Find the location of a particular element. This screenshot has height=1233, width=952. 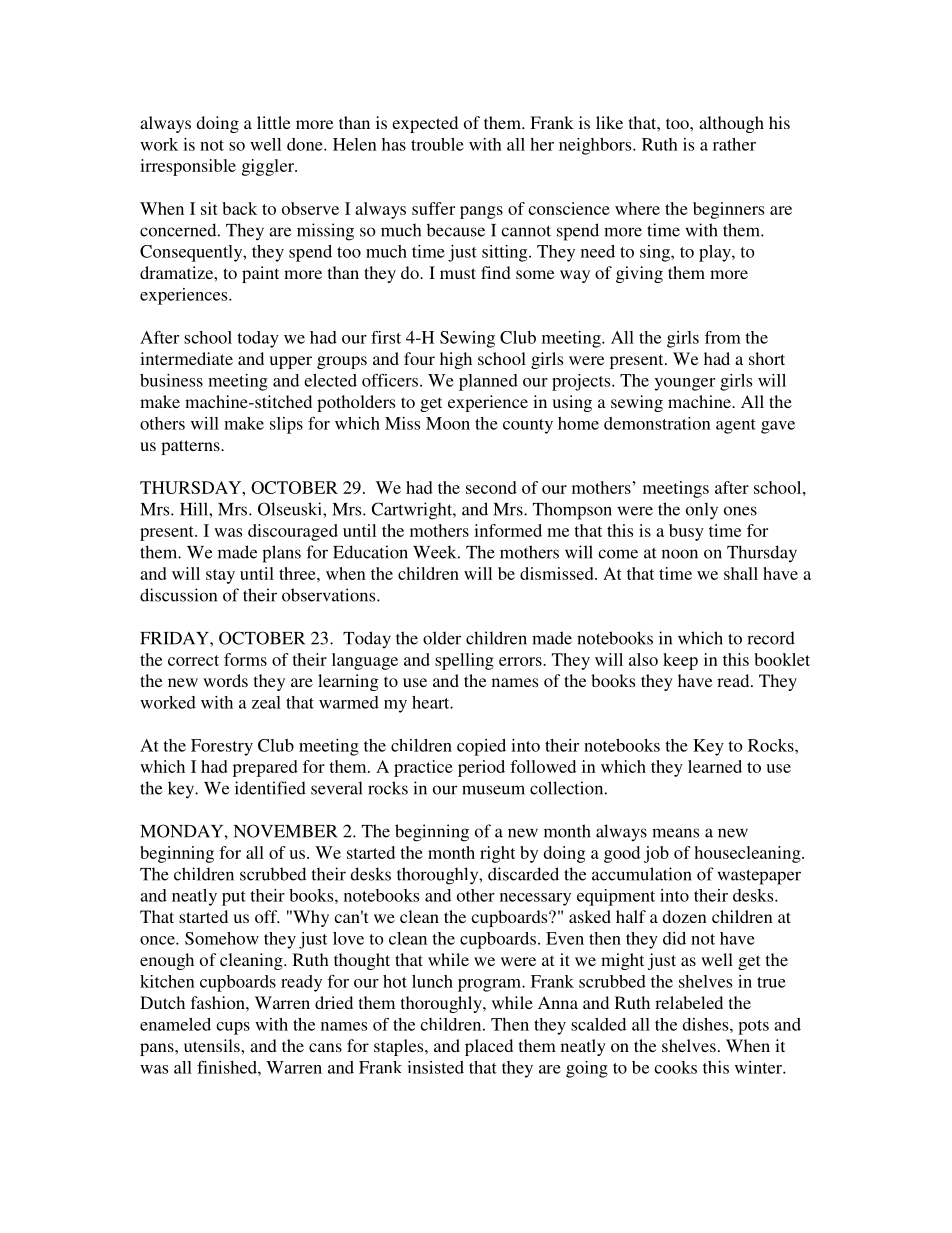

irresponsible is located at coordinates (188, 167).
